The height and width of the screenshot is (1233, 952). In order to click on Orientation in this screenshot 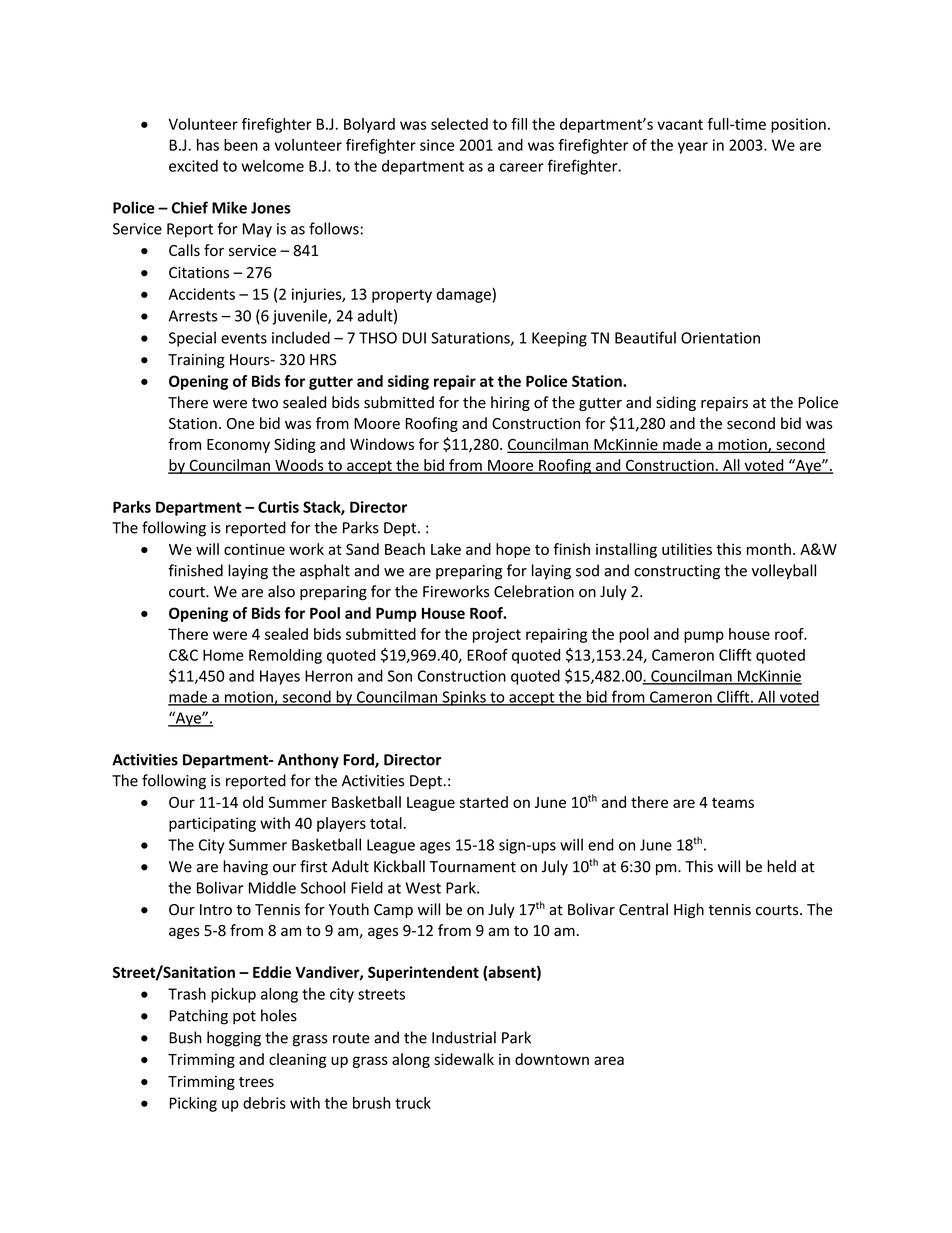, I will do `click(720, 338)`.
